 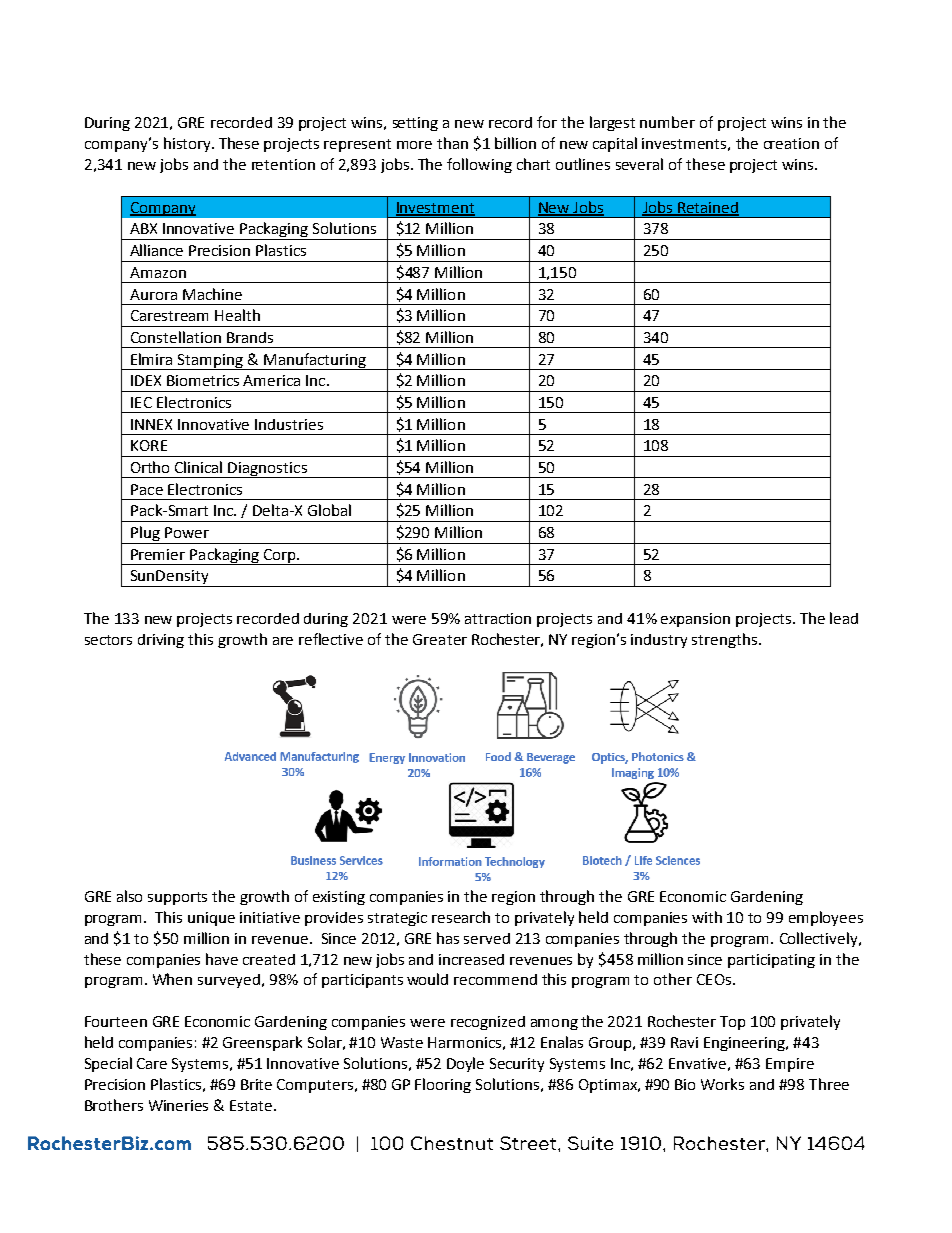 I want to click on strengths, so click(x=726, y=640).
